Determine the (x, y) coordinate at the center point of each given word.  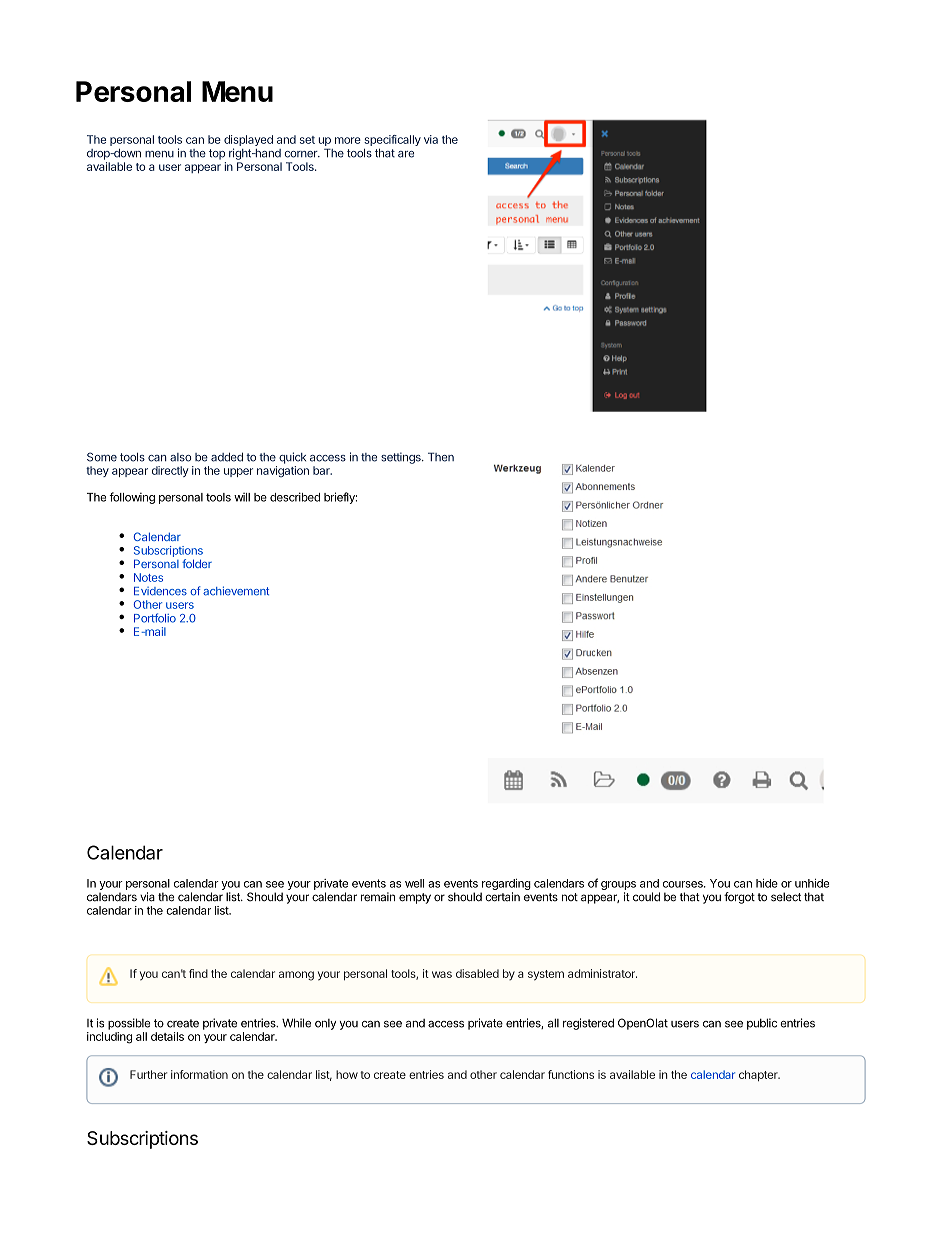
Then (441, 457)
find (198, 973)
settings (402, 458)
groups (618, 887)
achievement (236, 591)
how (347, 1074)
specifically (392, 142)
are (406, 154)
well (414, 883)
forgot (739, 898)
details (167, 1036)
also (180, 457)
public (762, 1024)
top (217, 154)
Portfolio (155, 618)
